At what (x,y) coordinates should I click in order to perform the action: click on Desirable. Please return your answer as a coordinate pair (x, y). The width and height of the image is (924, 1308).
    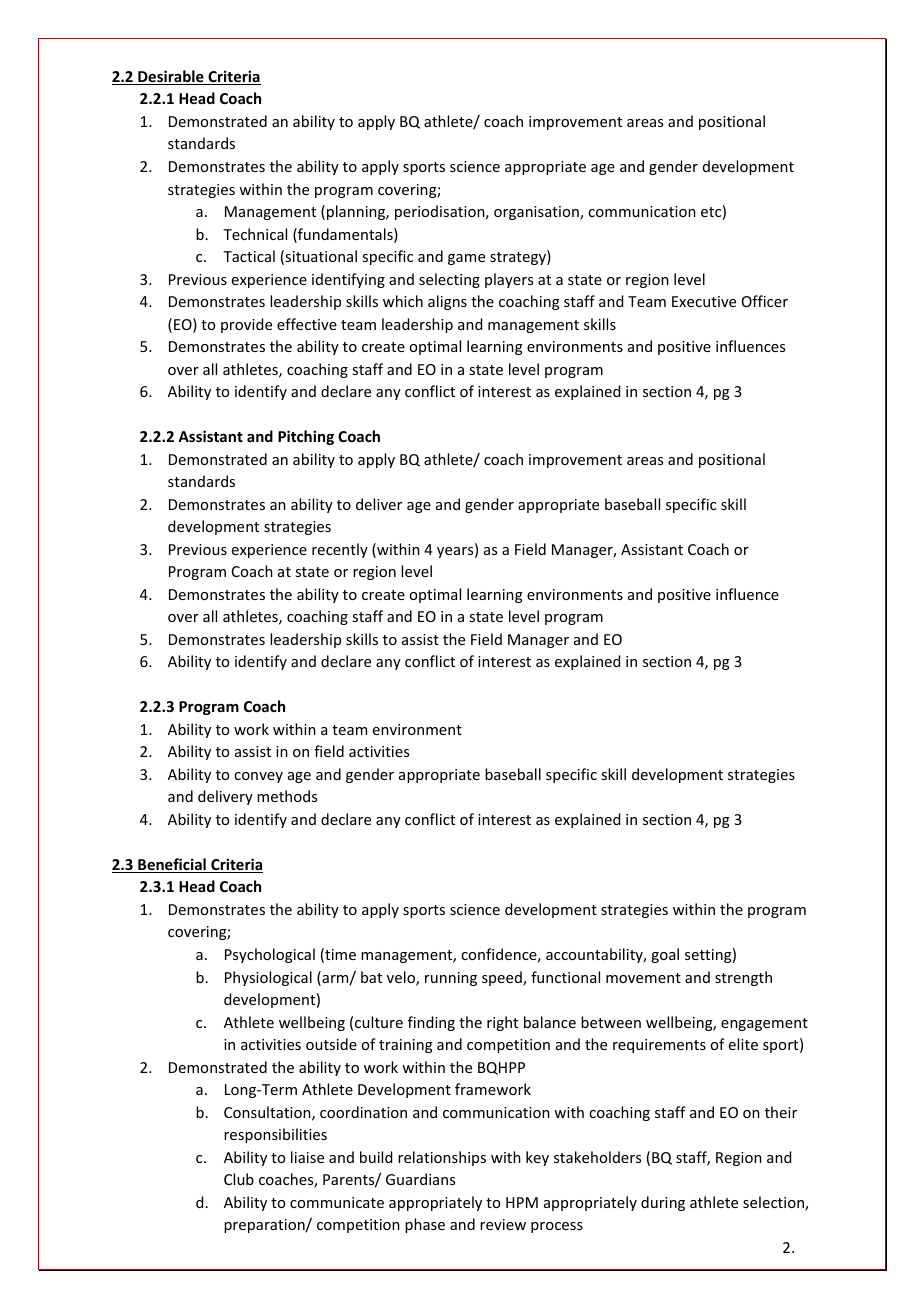
    Looking at the image, I should click on (171, 77).
